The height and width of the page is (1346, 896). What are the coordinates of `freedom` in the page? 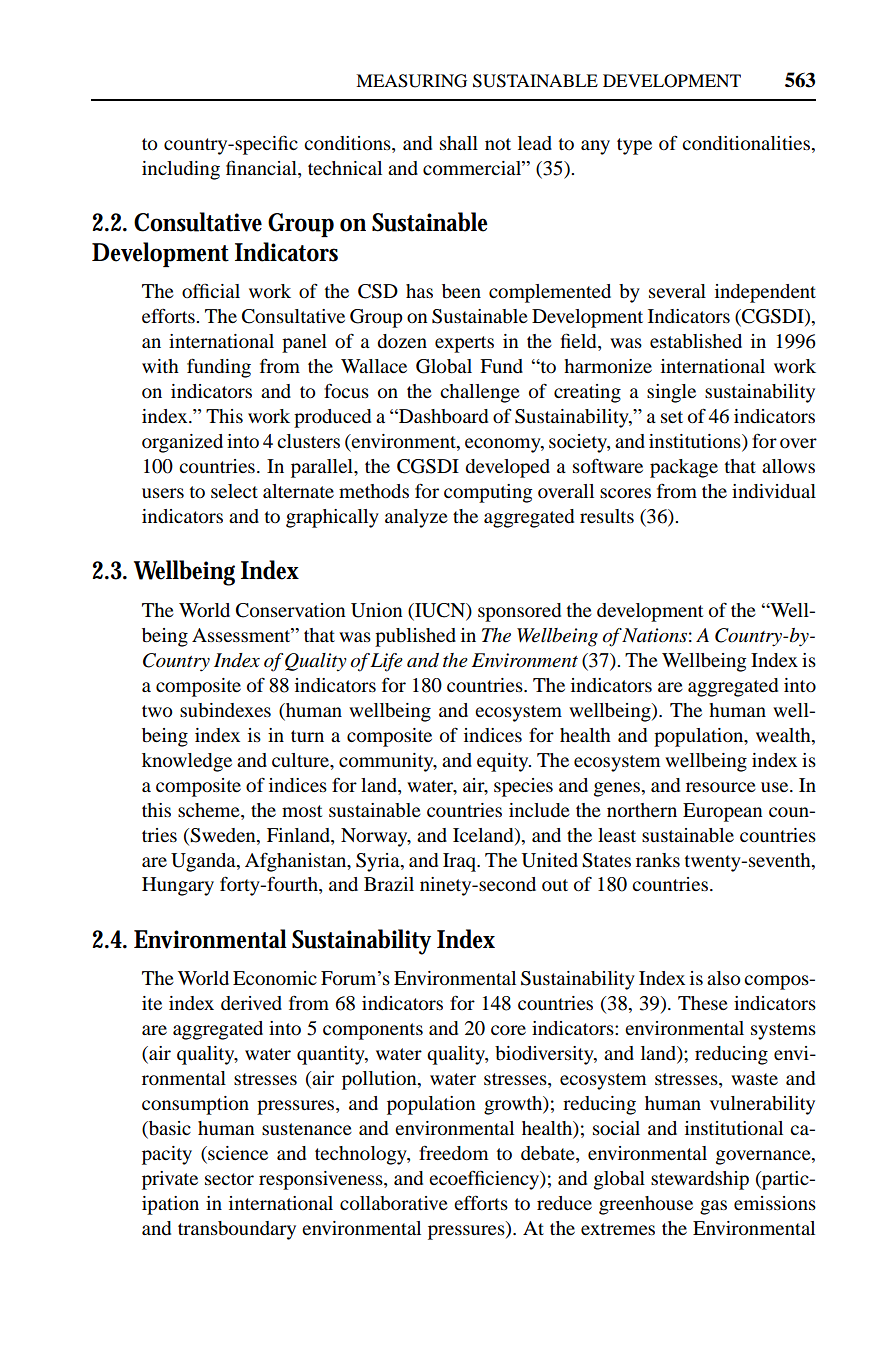 It's located at (453, 1153).
